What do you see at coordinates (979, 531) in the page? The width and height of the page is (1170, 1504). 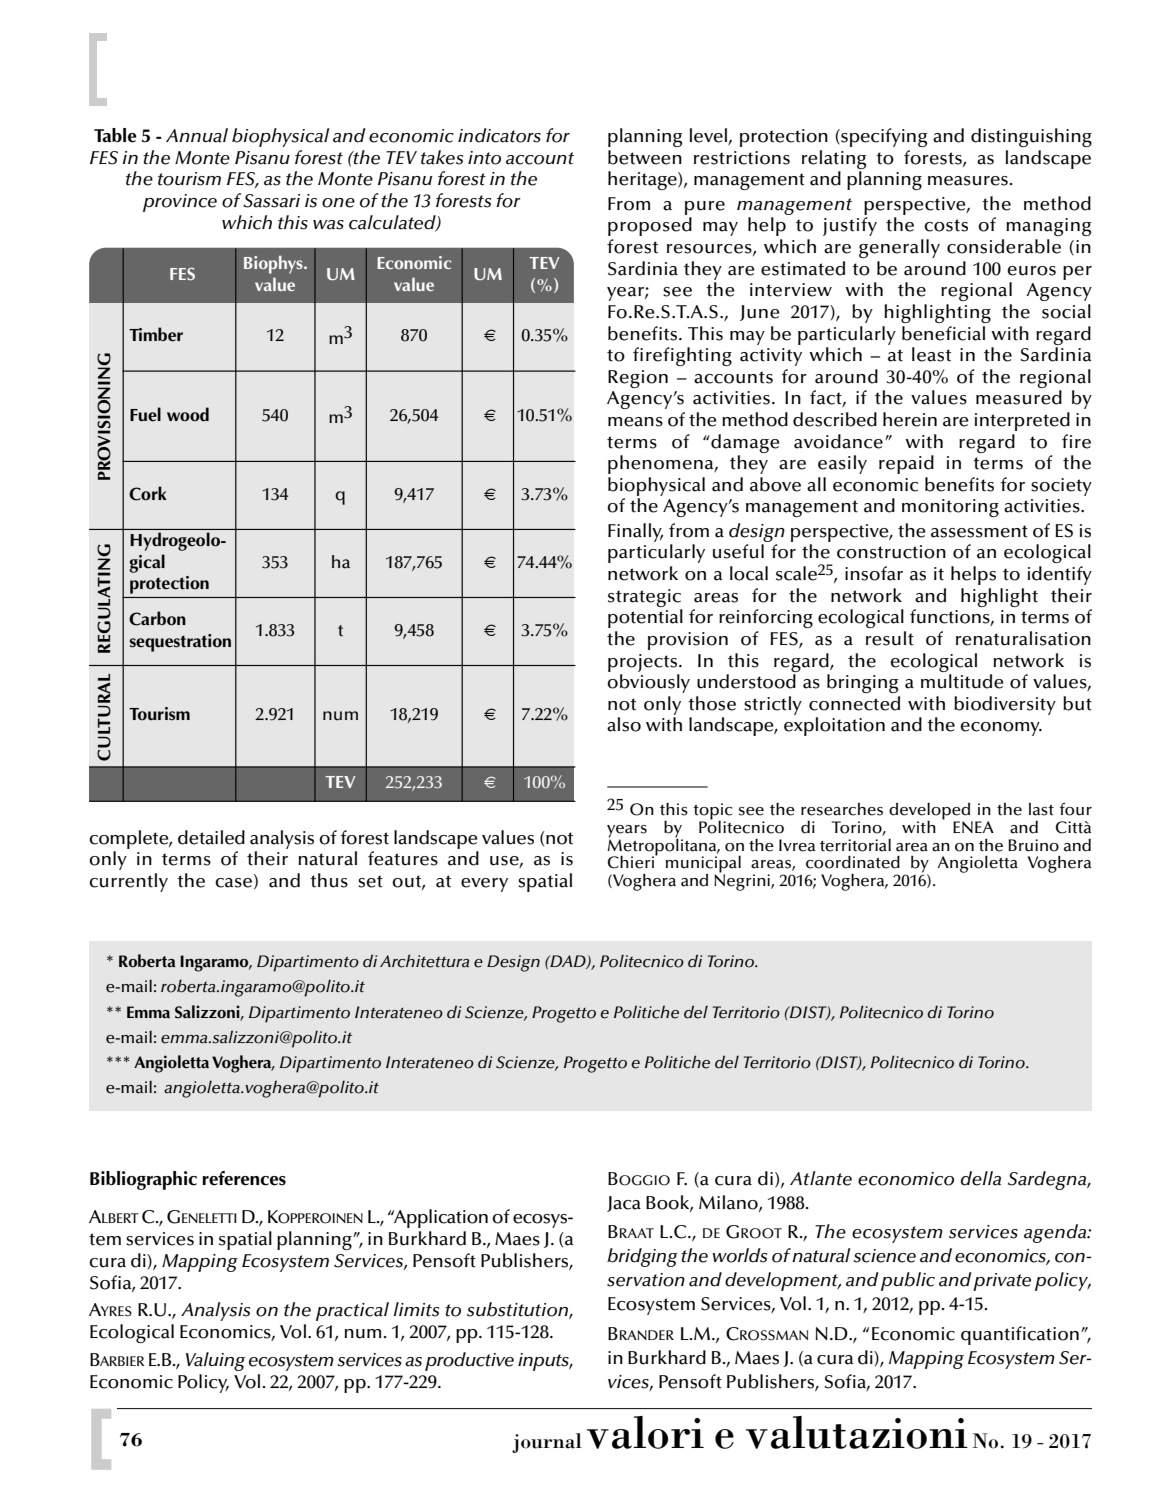 I see `assessment` at bounding box center [979, 531].
